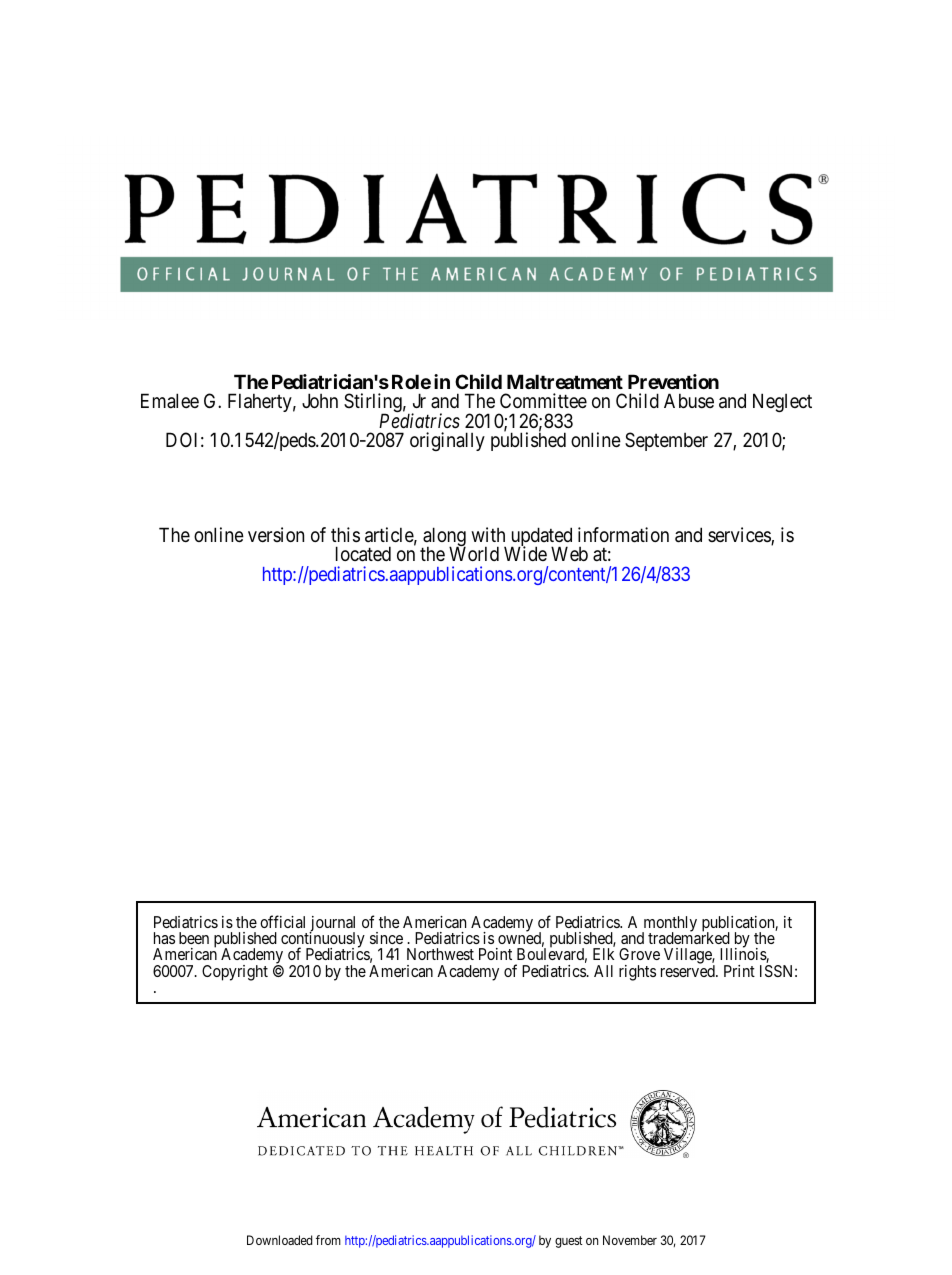  Describe the element at coordinates (386, 938) in the screenshot. I see `since` at that location.
